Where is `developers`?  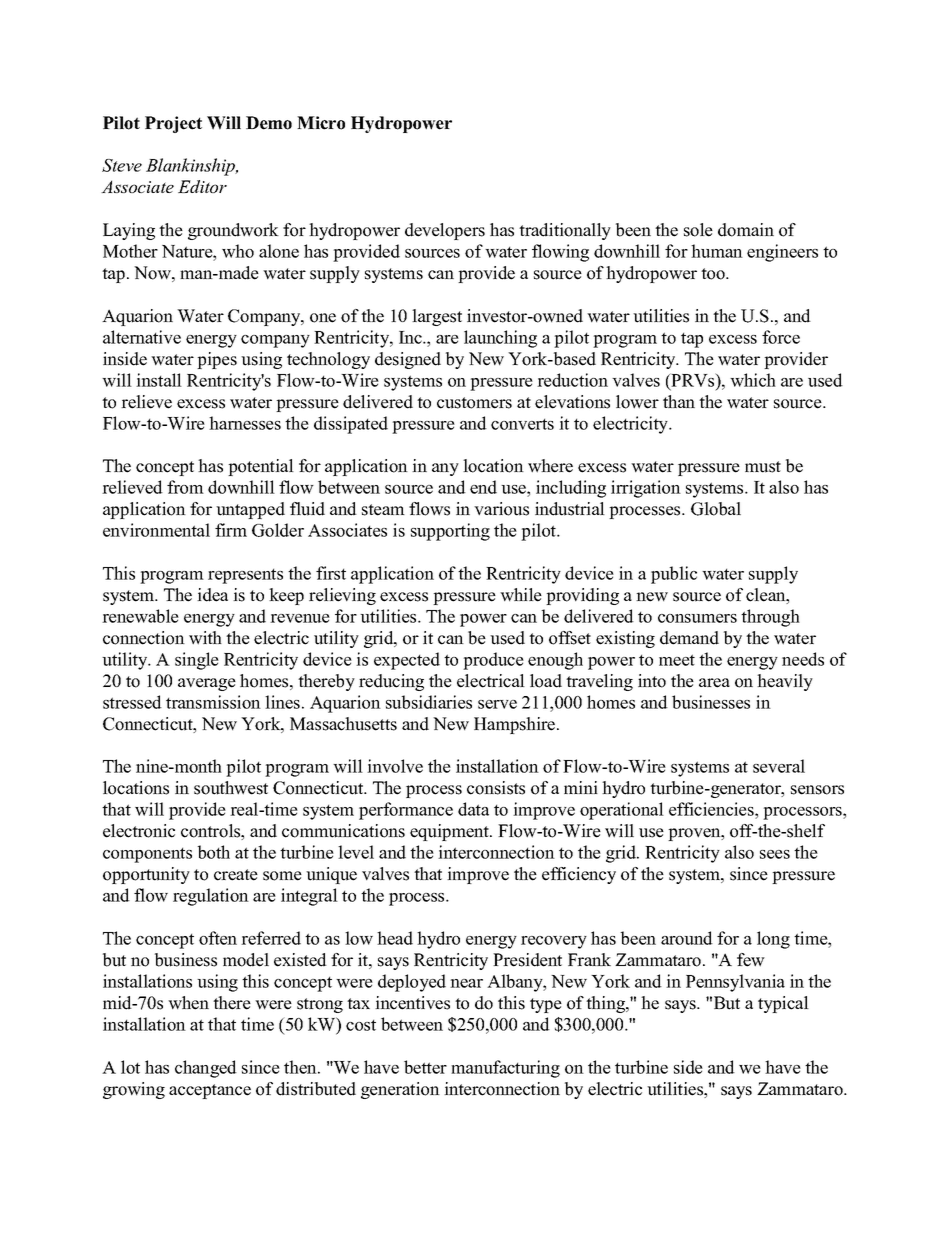
developers is located at coordinates (445, 231).
